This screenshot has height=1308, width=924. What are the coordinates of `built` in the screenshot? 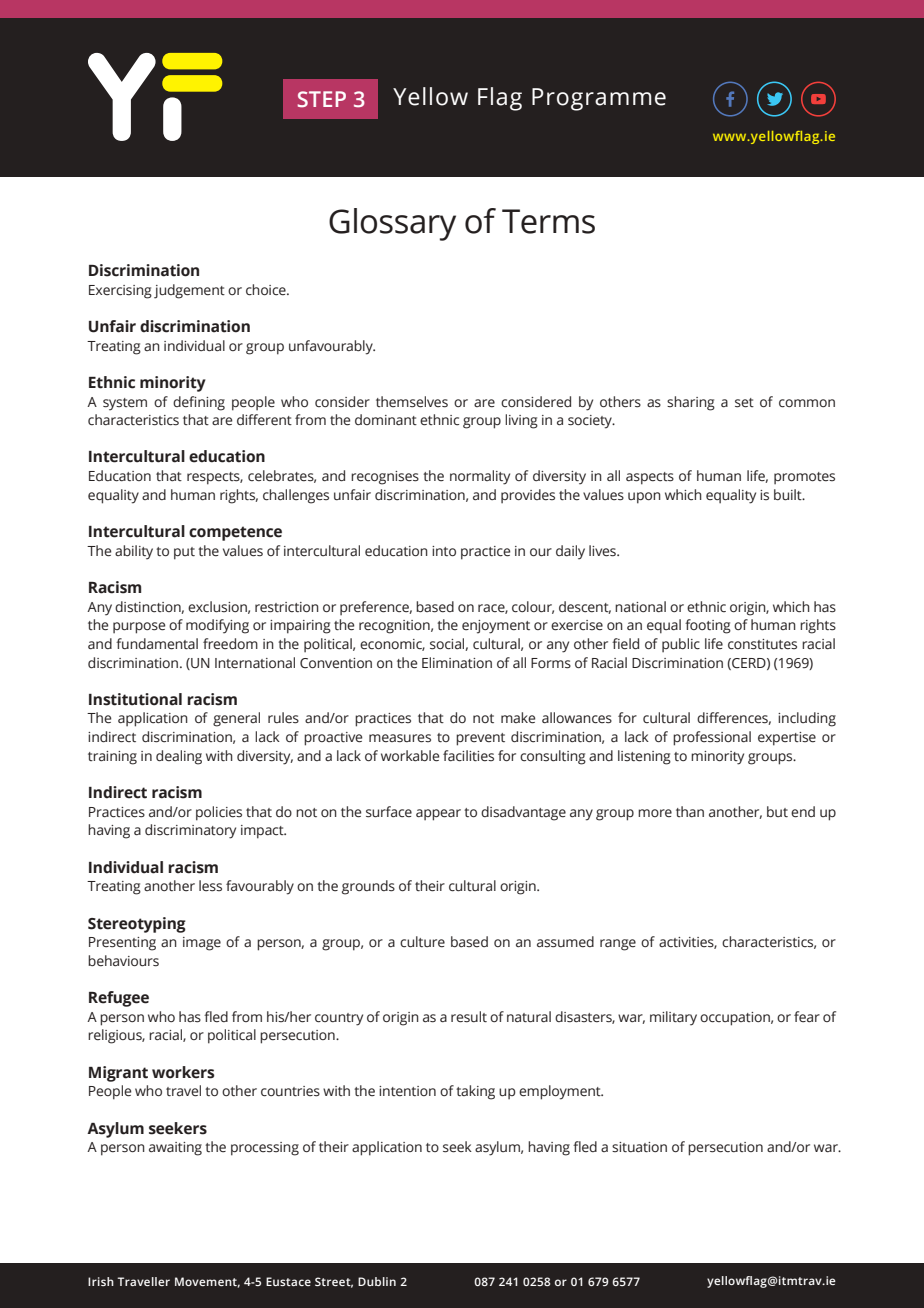 It's located at (789, 495).
